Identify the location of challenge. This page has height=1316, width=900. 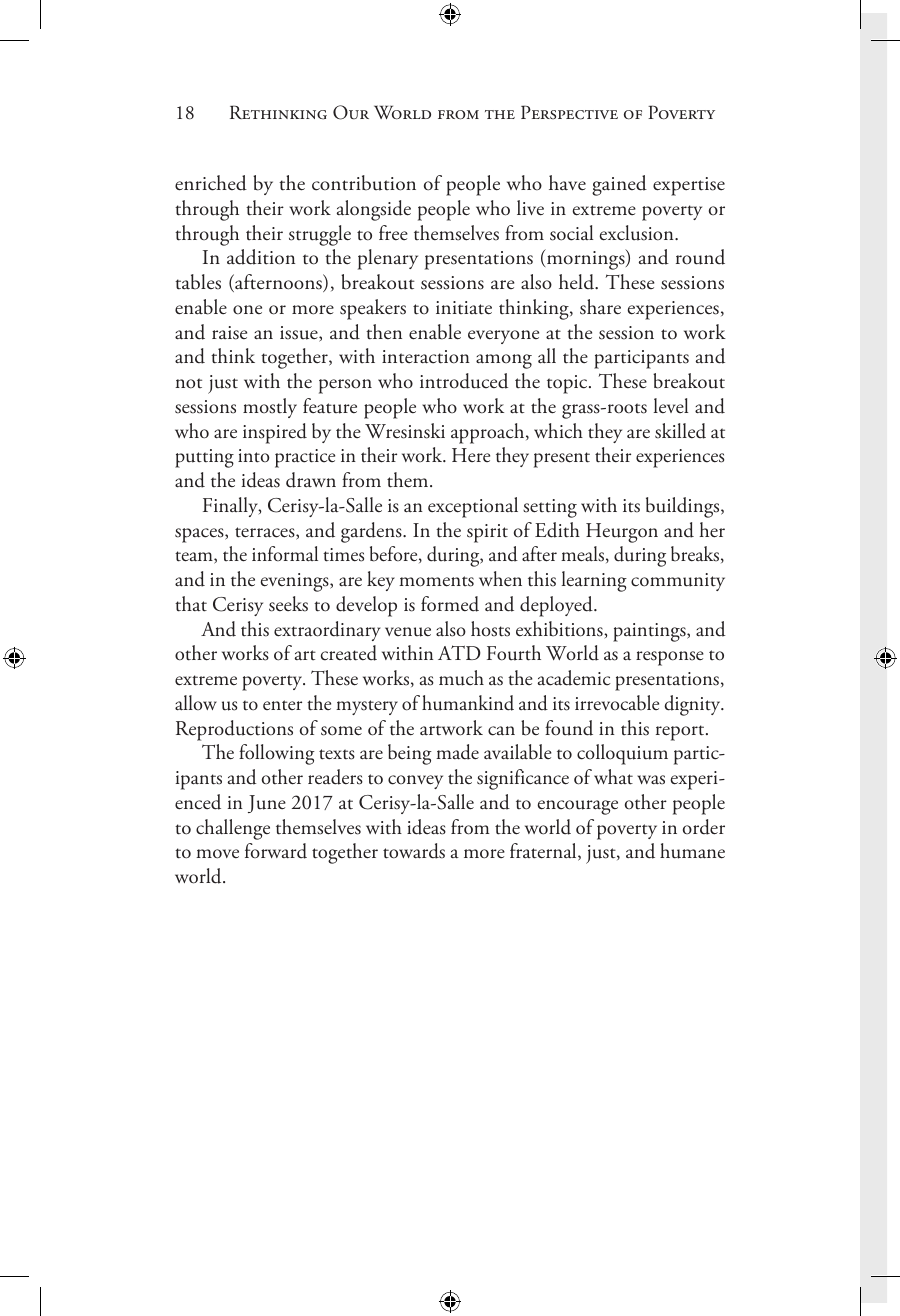
(233, 829).
